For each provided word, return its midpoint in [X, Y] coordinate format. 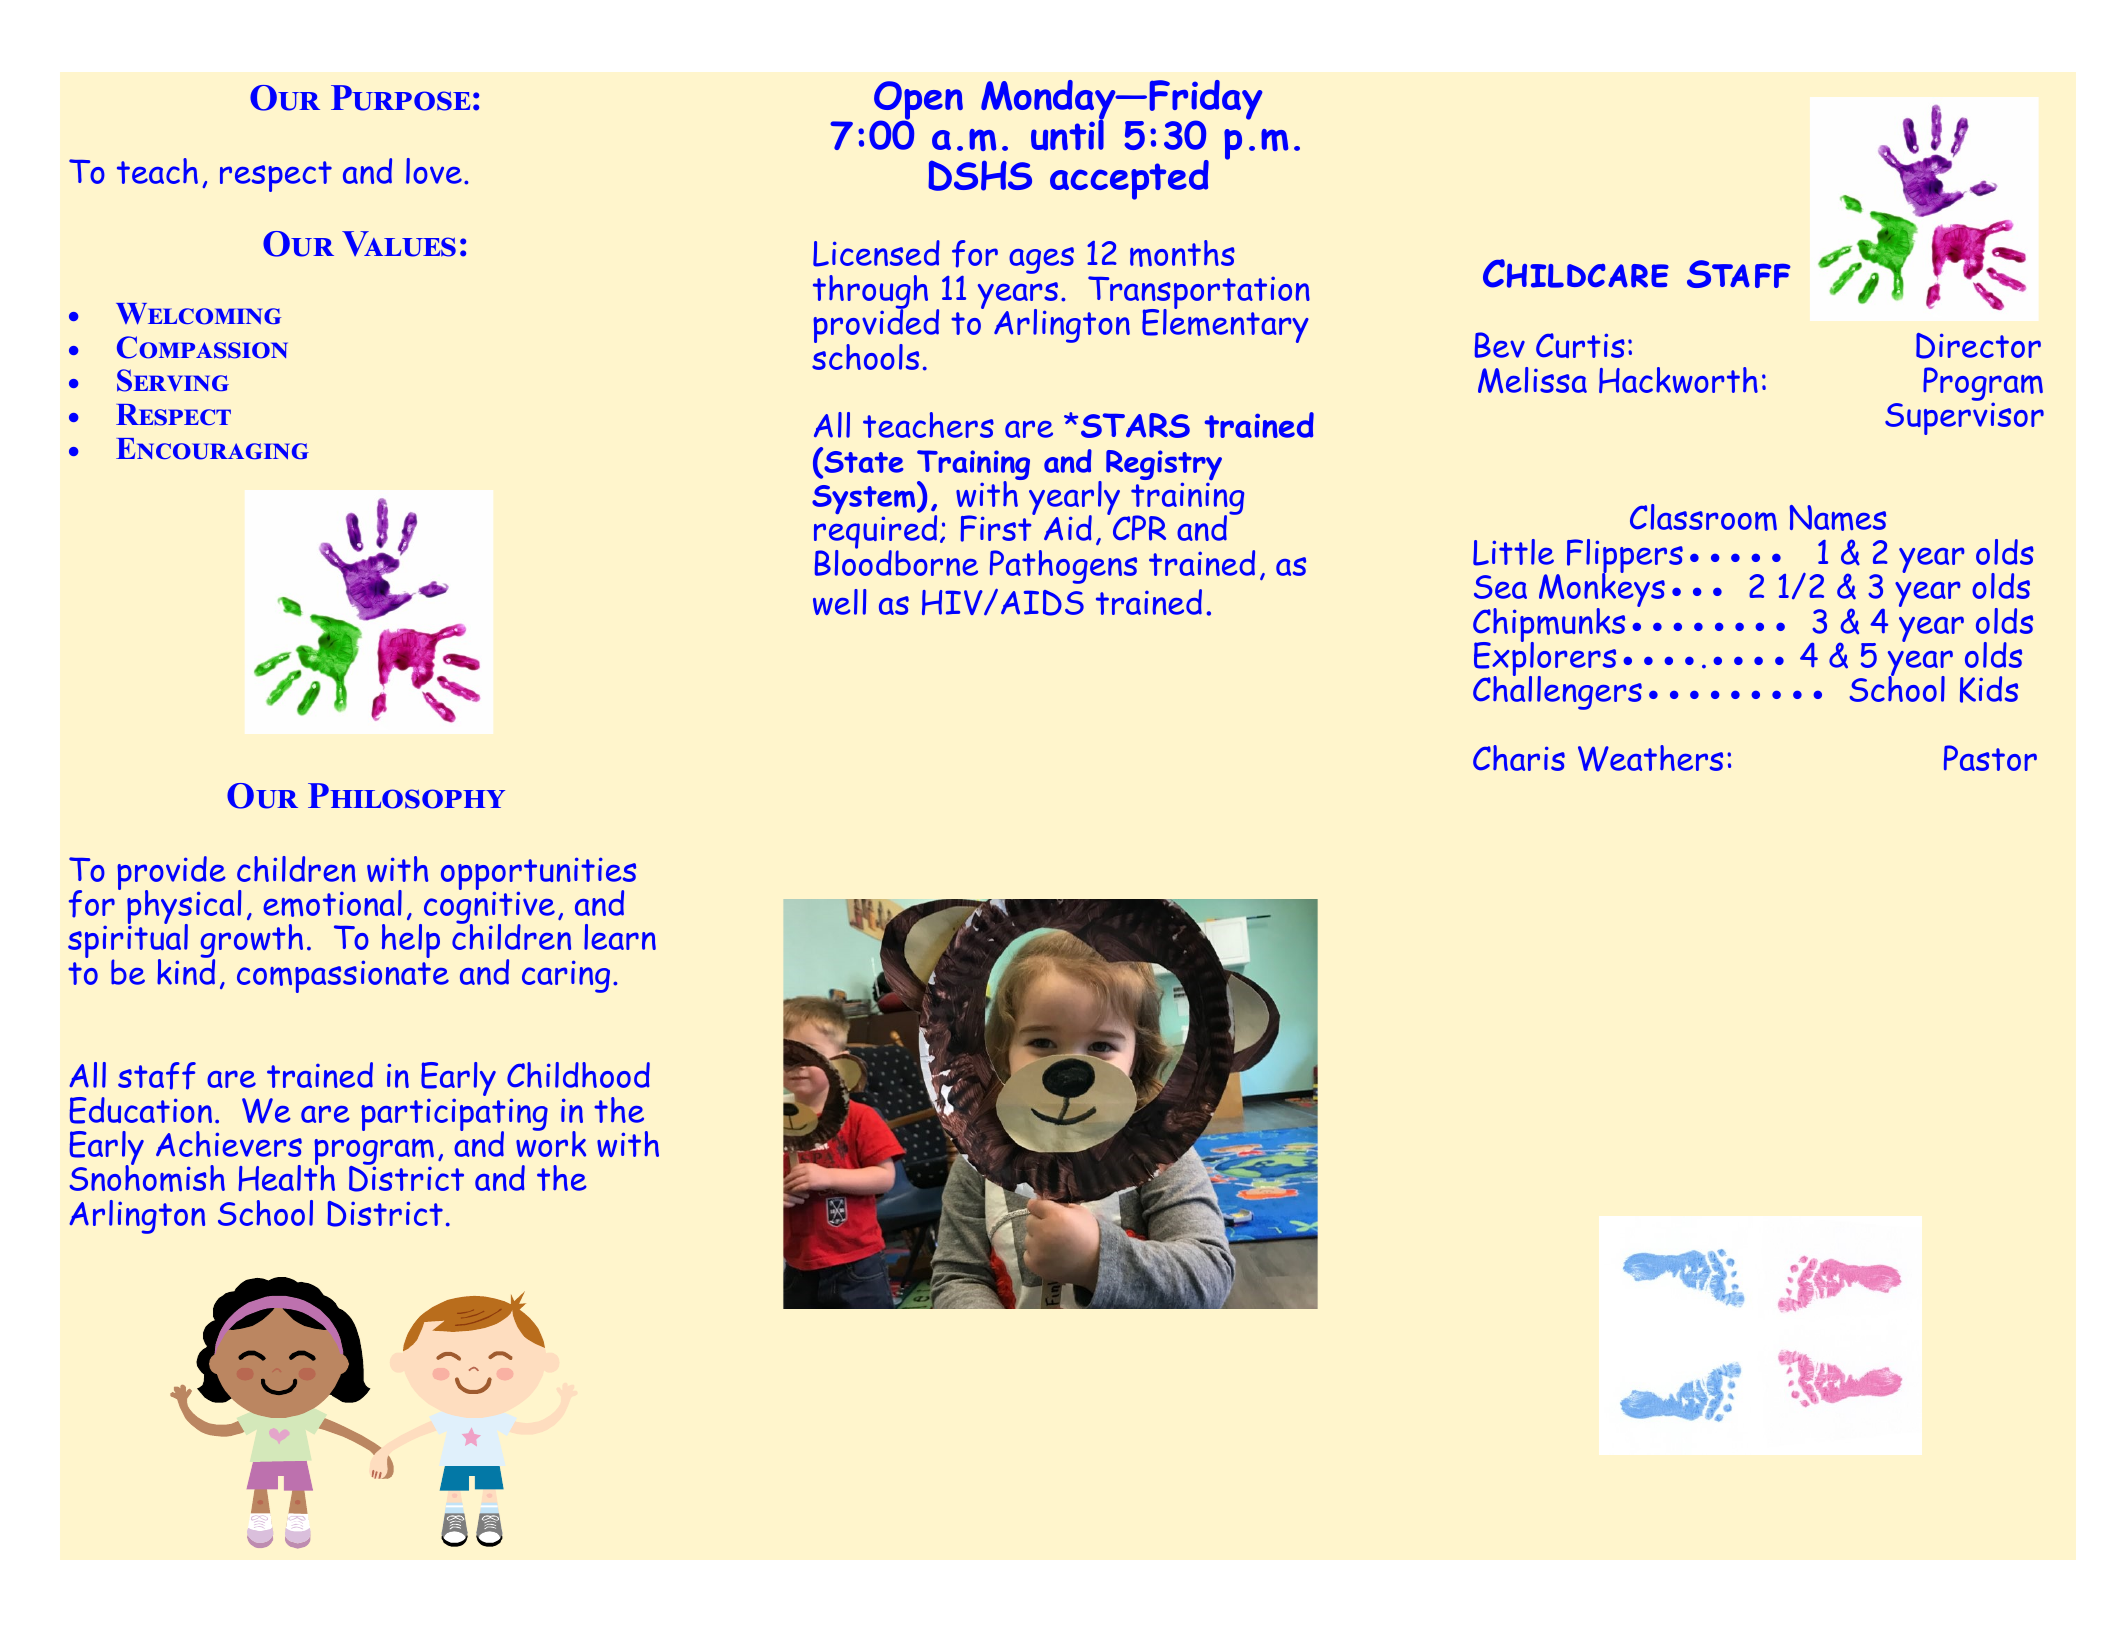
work [551, 1143]
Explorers [1545, 659]
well [839, 602]
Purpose [400, 98]
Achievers [229, 1144]
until [1067, 134]
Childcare [1576, 273]
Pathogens [1063, 567]
